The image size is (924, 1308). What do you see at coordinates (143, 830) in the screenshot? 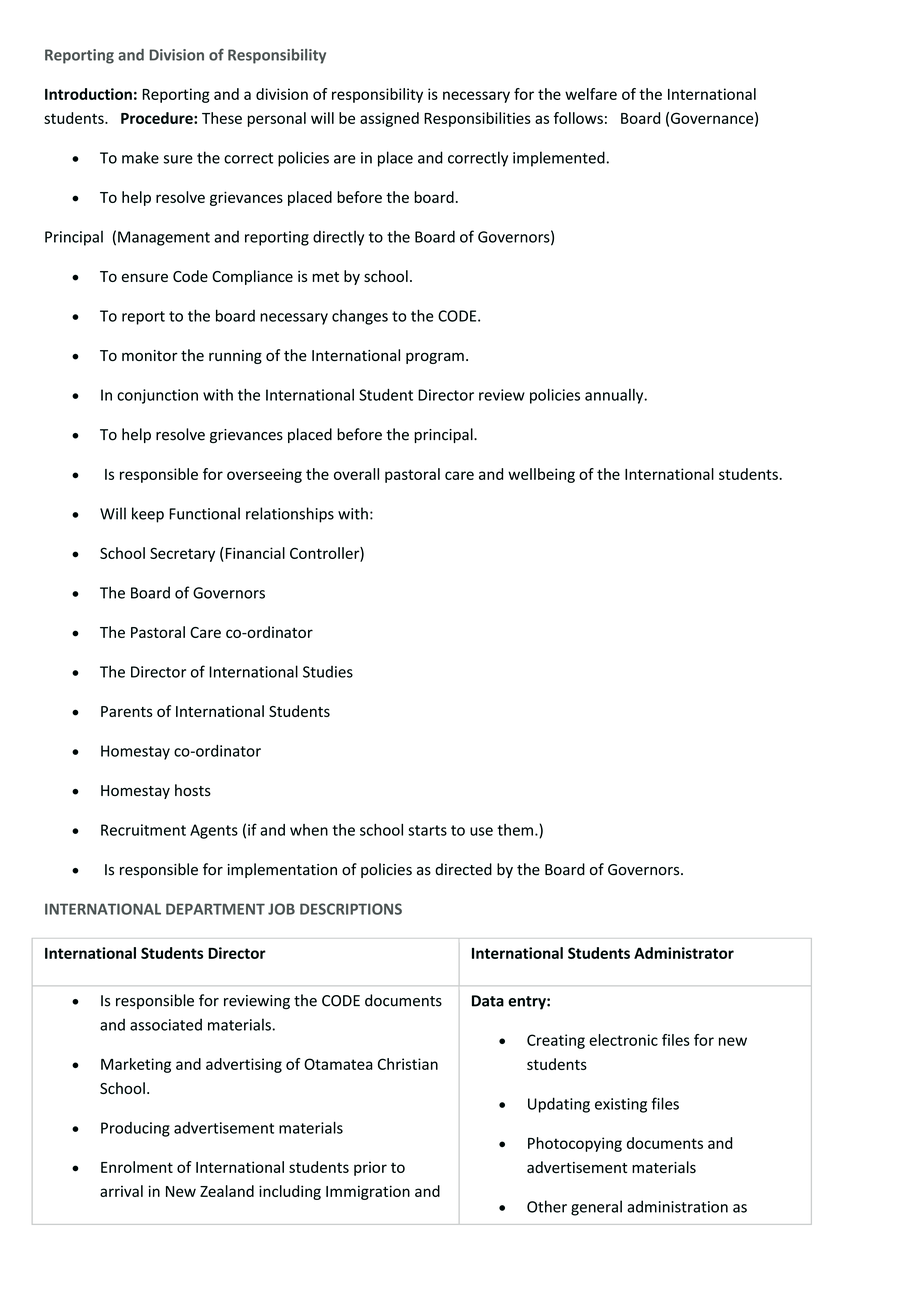
I see `Recruitment` at bounding box center [143, 830].
